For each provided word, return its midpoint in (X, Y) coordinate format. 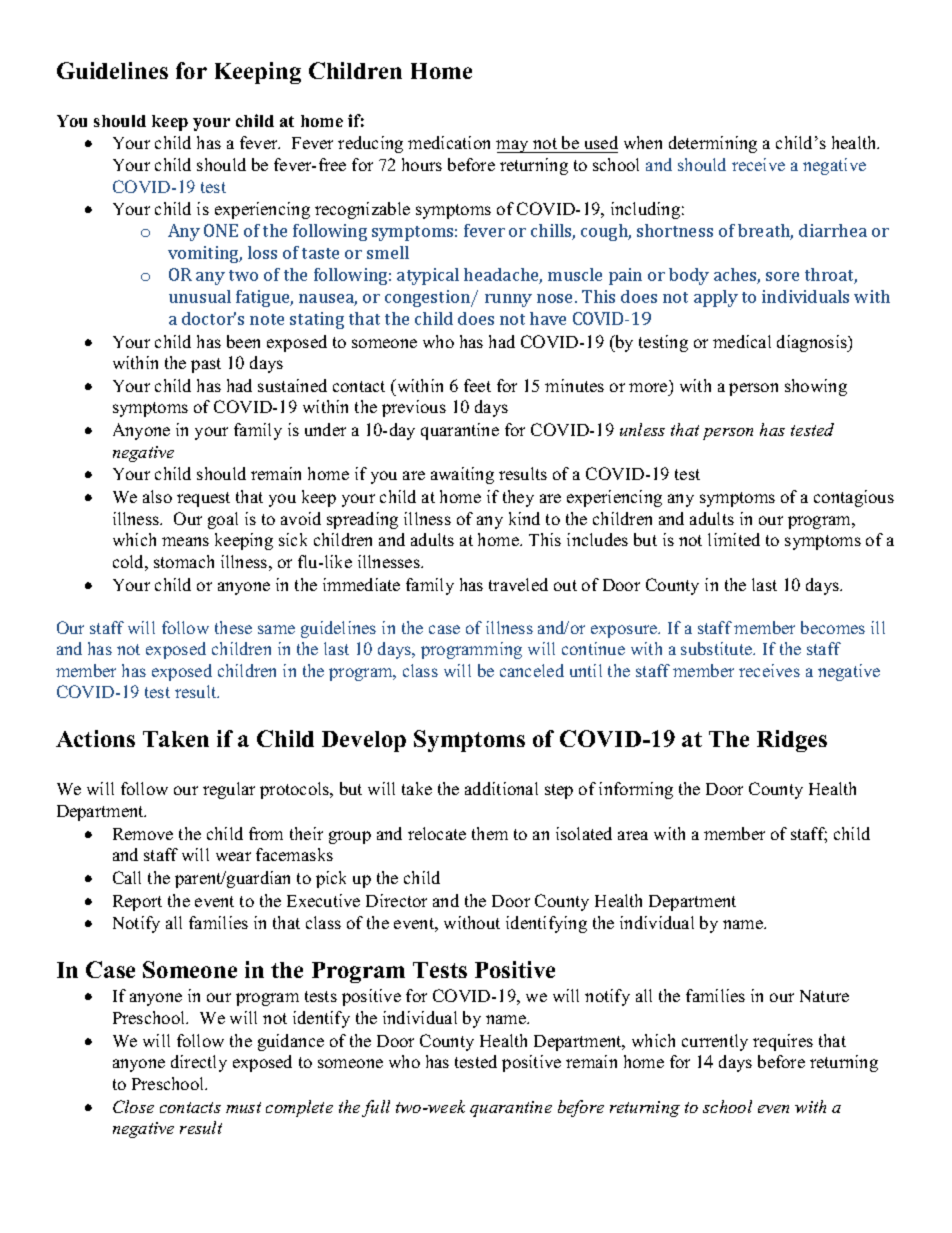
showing (816, 387)
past (206, 365)
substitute (718, 648)
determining (713, 144)
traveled (518, 584)
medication (449, 142)
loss (262, 252)
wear (233, 856)
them (490, 833)
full (376, 1108)
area (633, 835)
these (233, 627)
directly (199, 1063)
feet (477, 385)
